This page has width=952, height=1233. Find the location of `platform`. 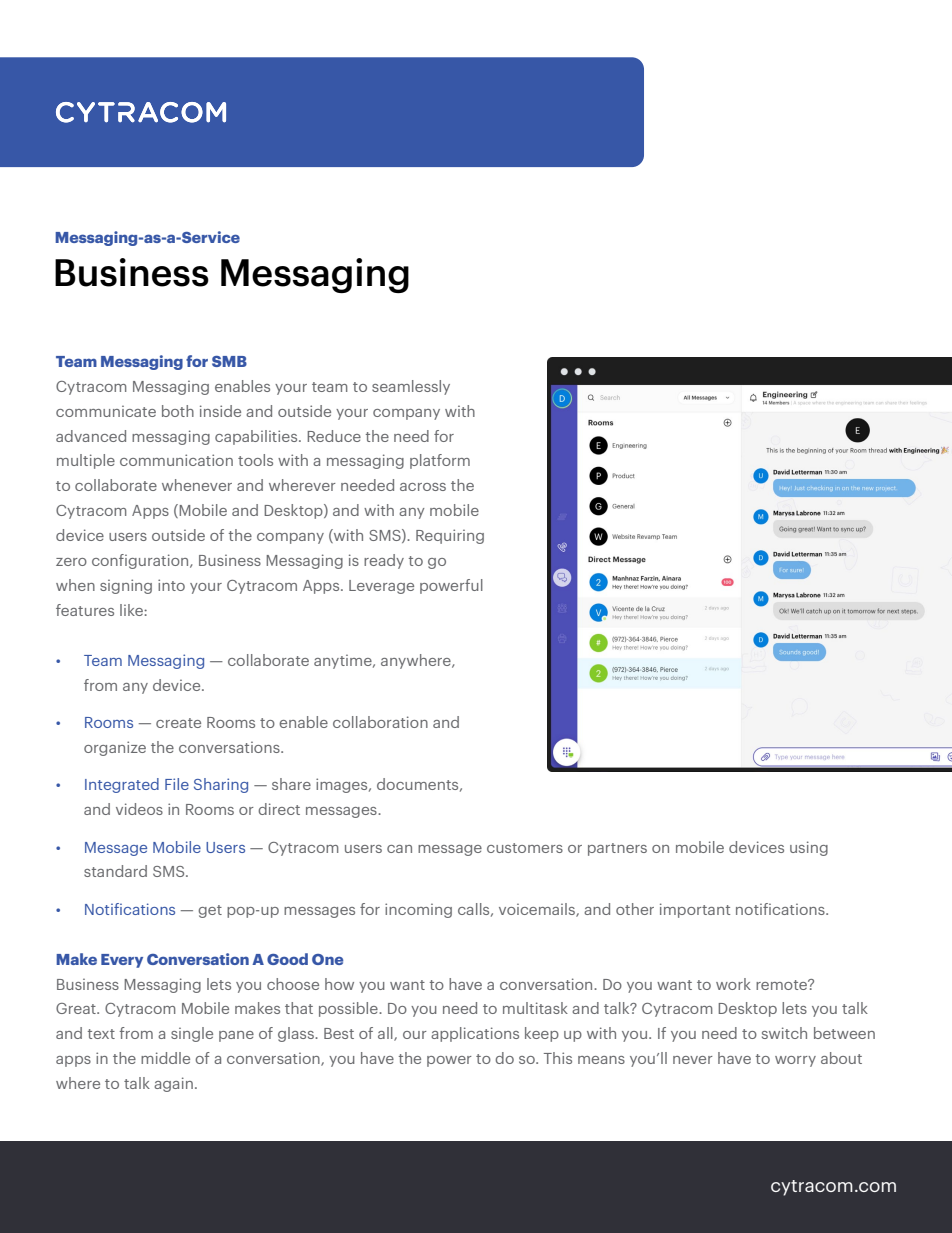

platform is located at coordinates (440, 461).
